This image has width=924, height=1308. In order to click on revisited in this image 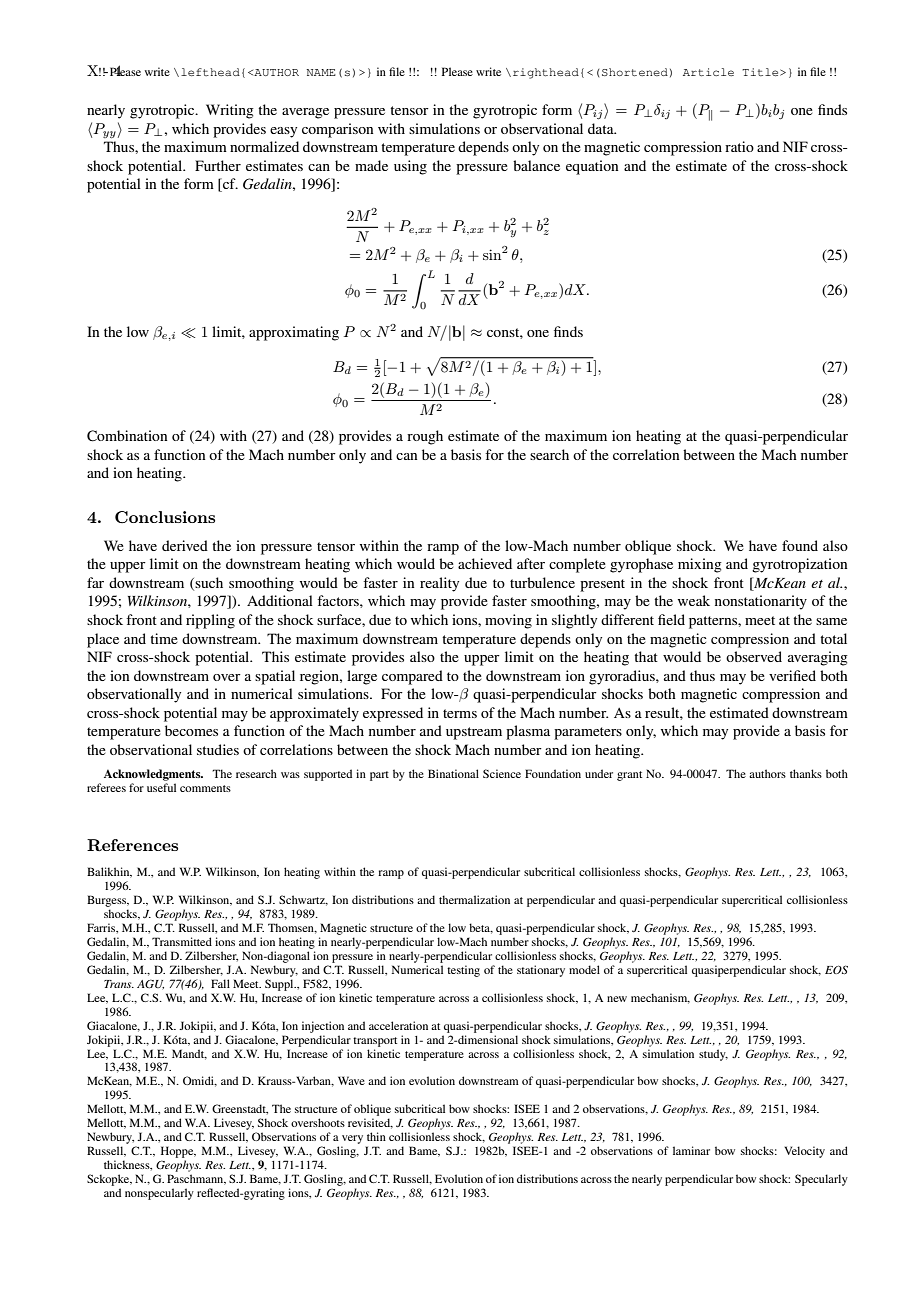, I will do `click(370, 1123)`.
